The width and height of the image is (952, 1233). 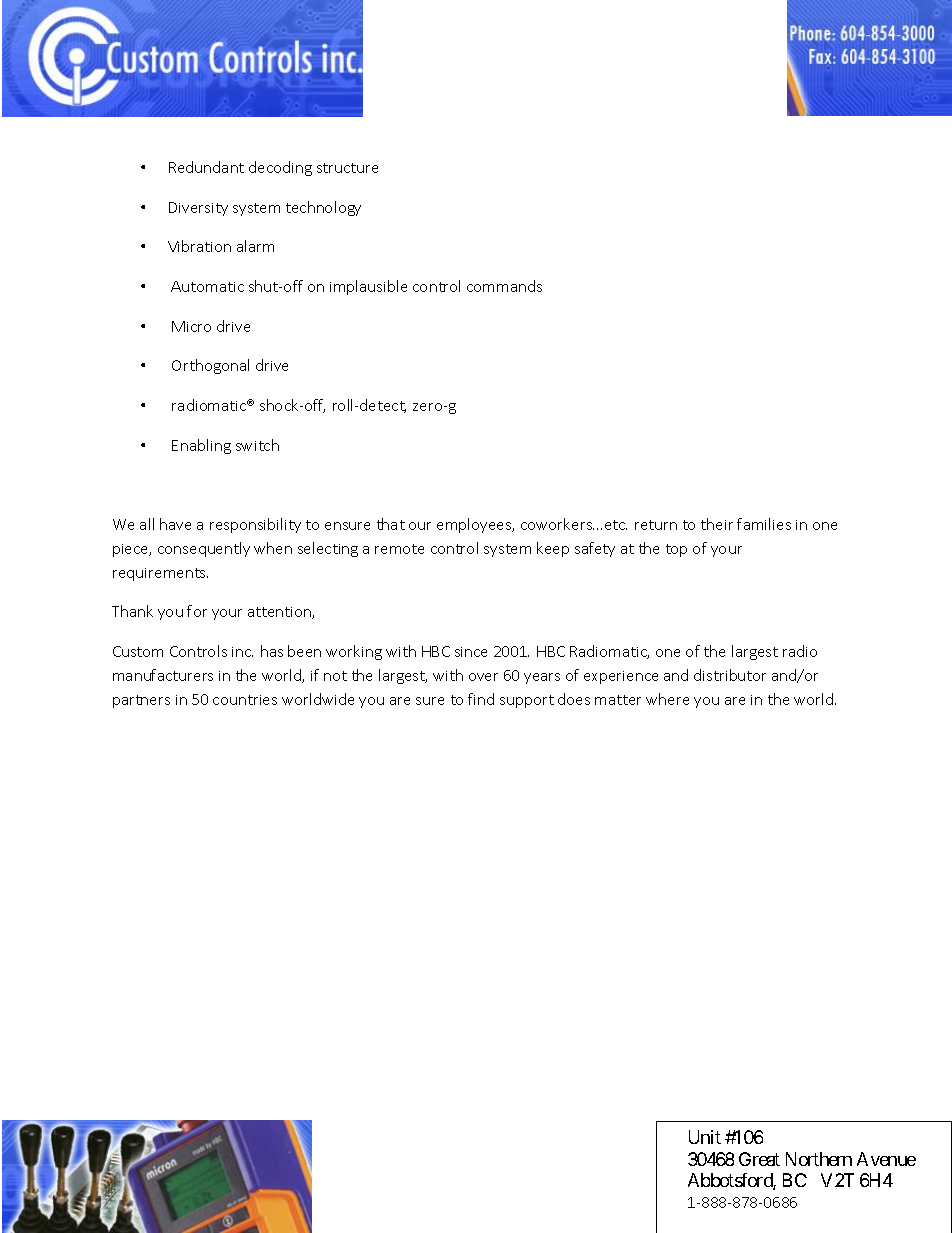 I want to click on support, so click(x=527, y=701).
